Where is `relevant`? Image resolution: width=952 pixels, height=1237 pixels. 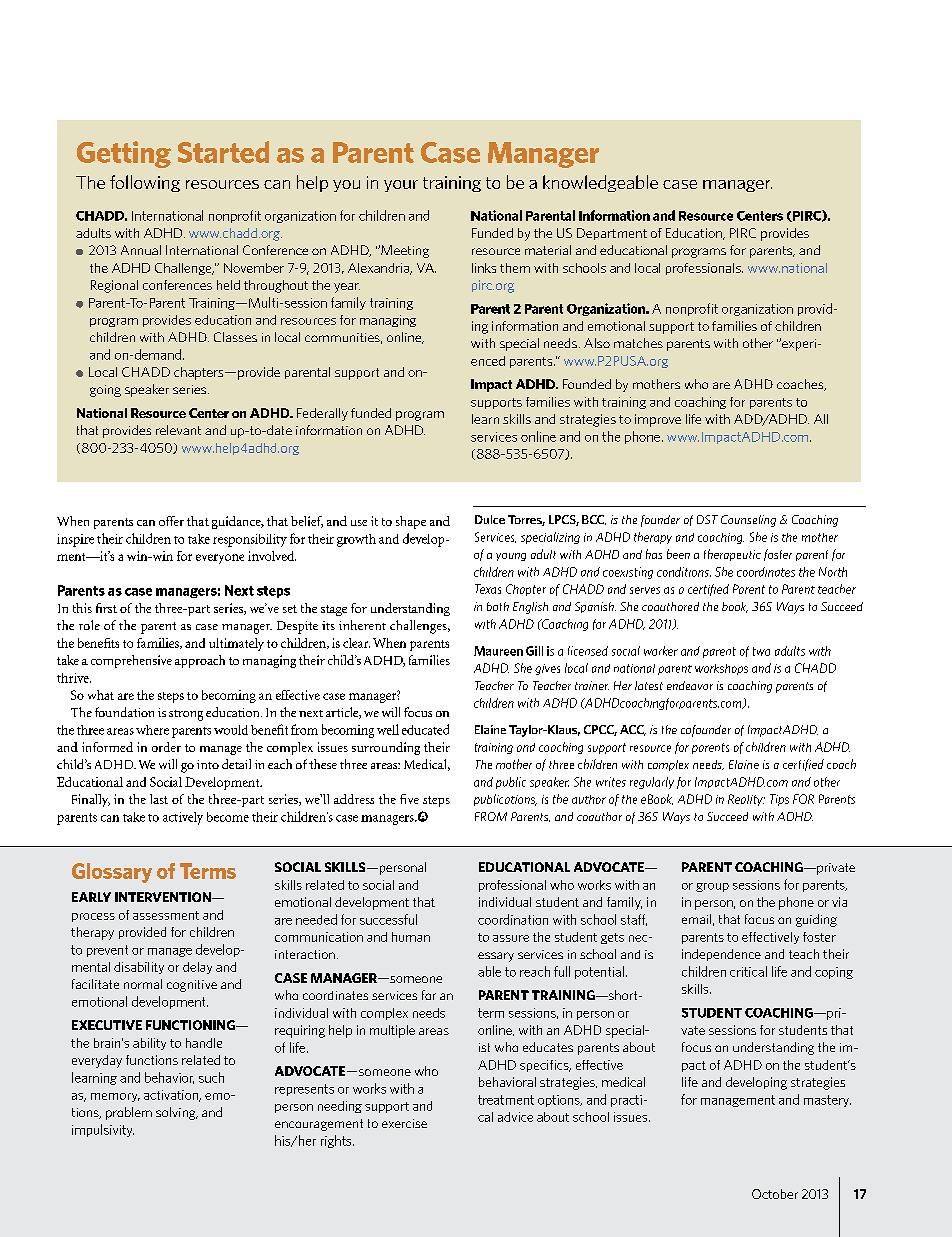
relevant is located at coordinates (178, 430).
